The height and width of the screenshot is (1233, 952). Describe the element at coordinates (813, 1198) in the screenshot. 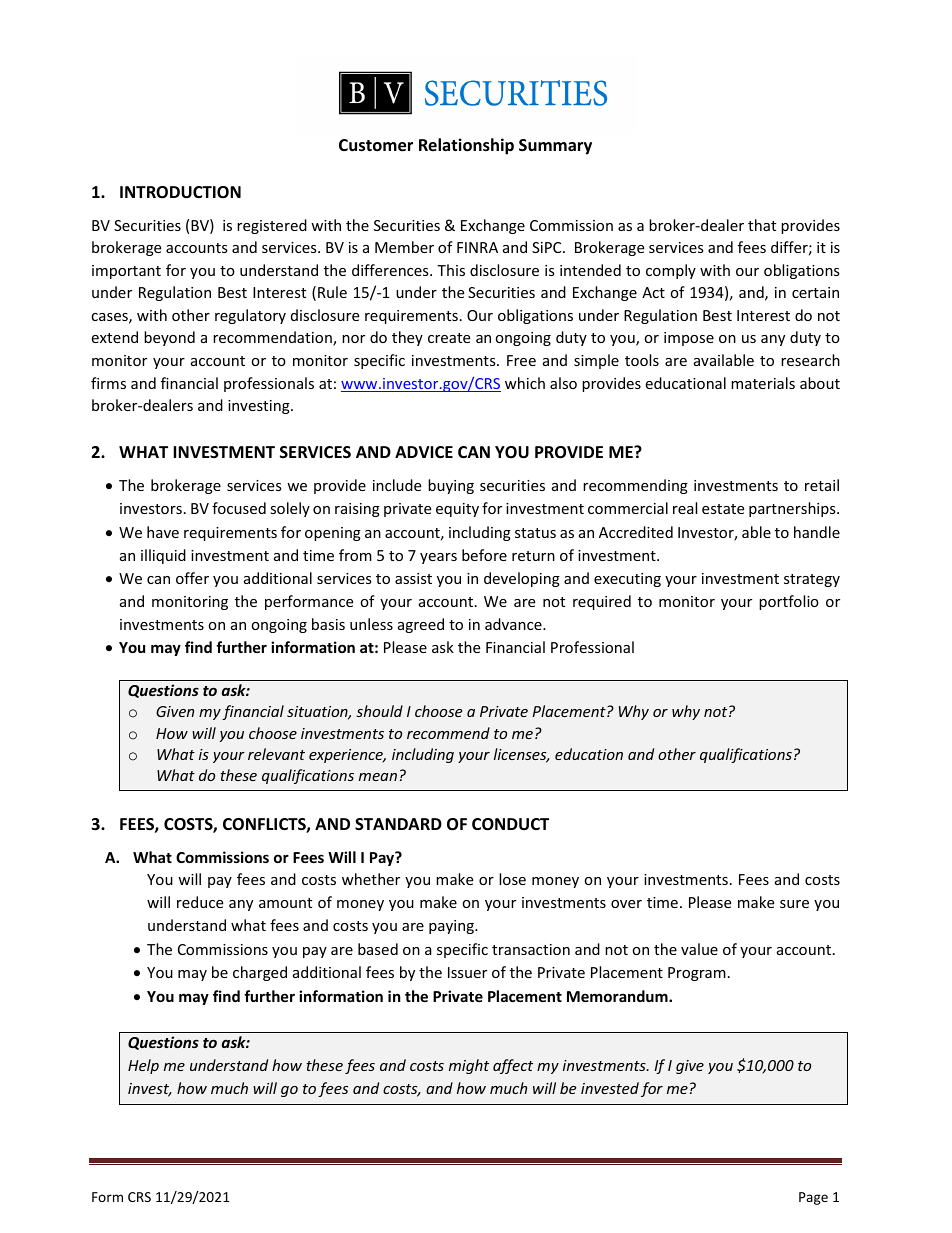

I see `Page` at that location.
